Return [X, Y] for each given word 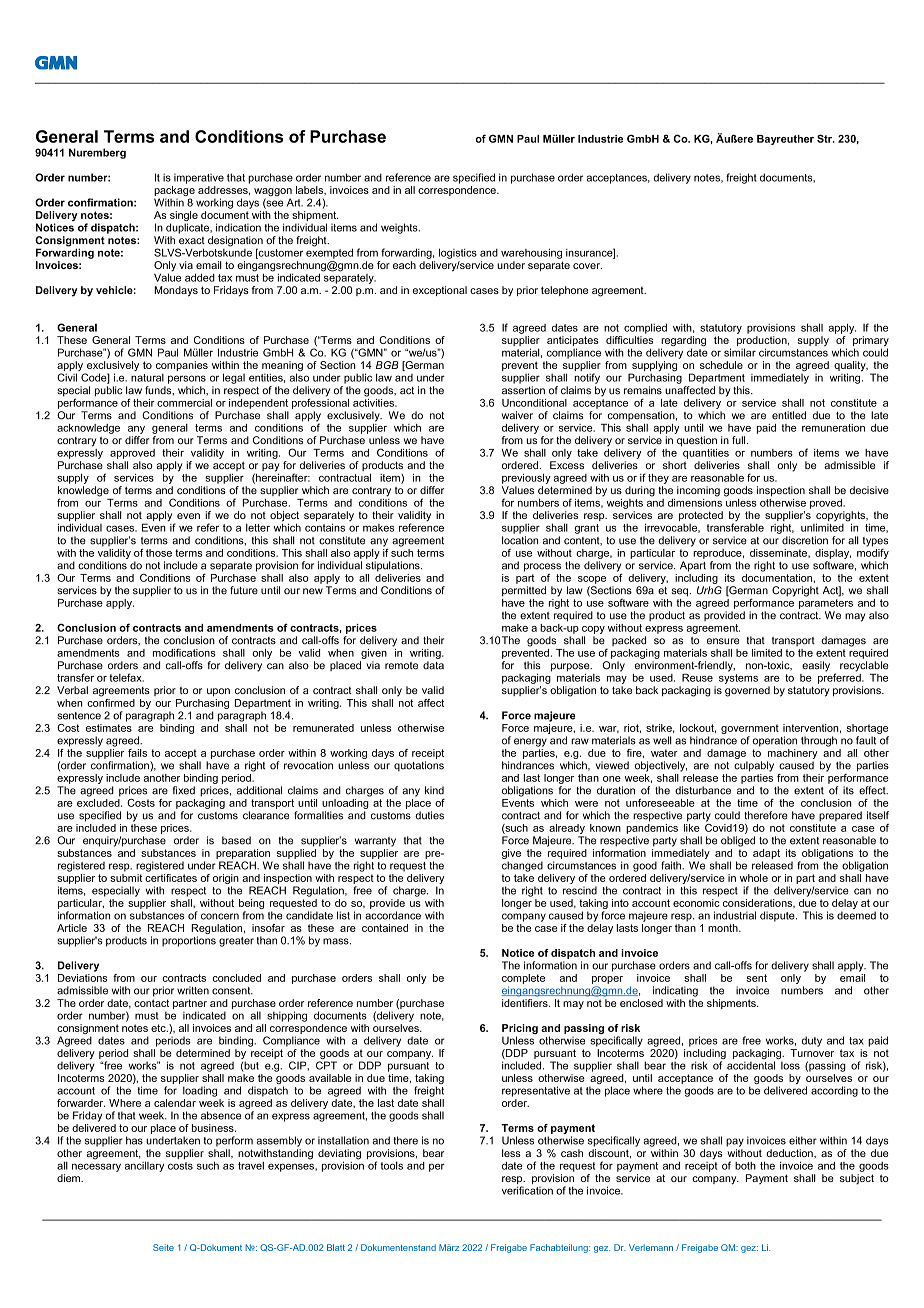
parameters [826, 604]
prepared [840, 816]
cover [587, 266]
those [159, 553]
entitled [789, 415]
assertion [523, 390]
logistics [458, 253]
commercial [184, 403]
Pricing [520, 1030]
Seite [163, 1247]
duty [812, 1041]
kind [434, 790]
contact [151, 1003]
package [174, 192]
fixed [184, 790]
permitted [524, 591]
